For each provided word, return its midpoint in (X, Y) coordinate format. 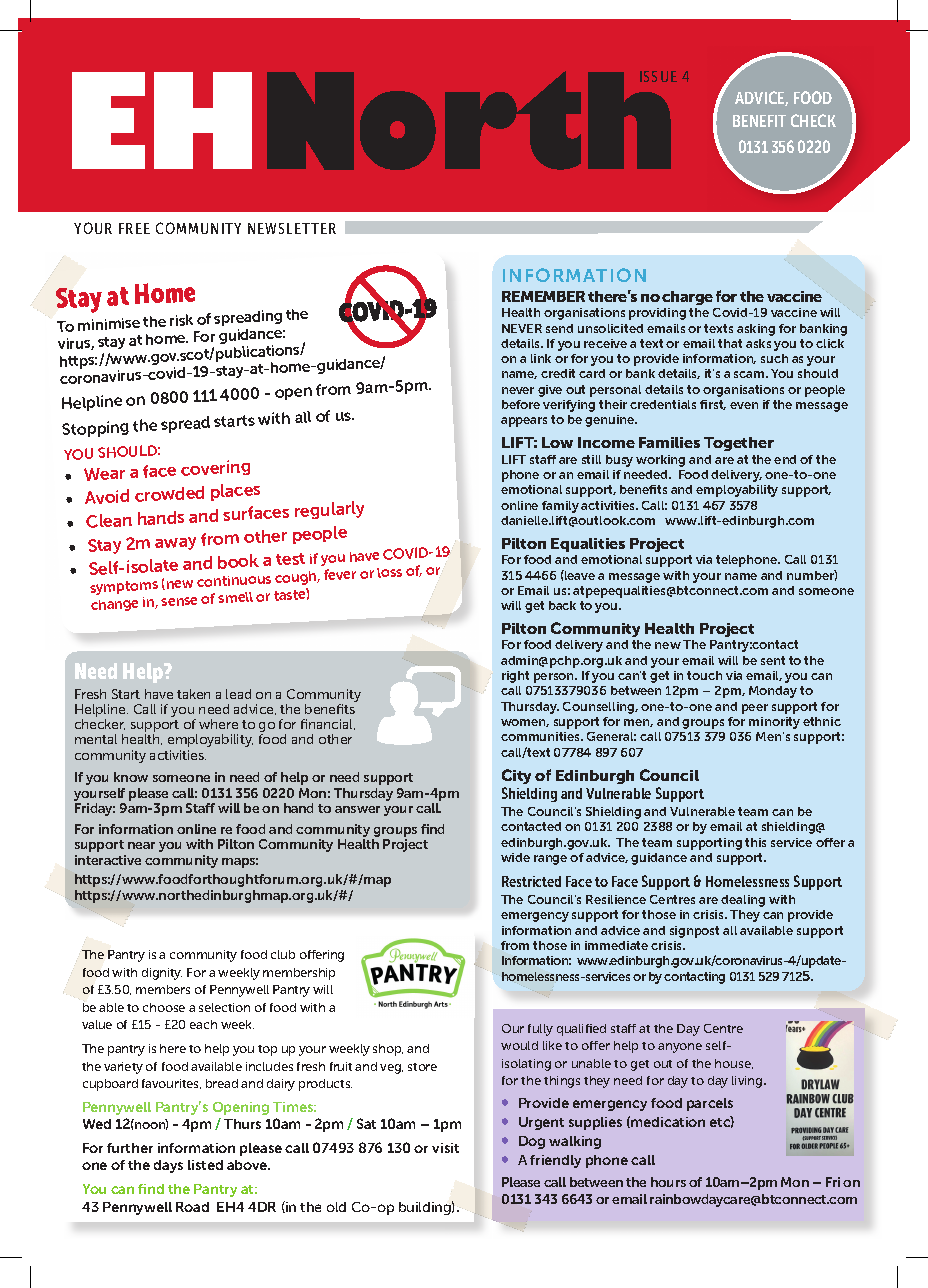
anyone (680, 1048)
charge (687, 298)
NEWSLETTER (292, 228)
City (516, 776)
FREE (134, 228)
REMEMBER (543, 296)
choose (164, 1007)
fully (540, 1030)
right (515, 677)
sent (773, 660)
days (168, 1166)
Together (739, 444)
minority (774, 723)
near (141, 845)
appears (524, 422)
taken (193, 694)
